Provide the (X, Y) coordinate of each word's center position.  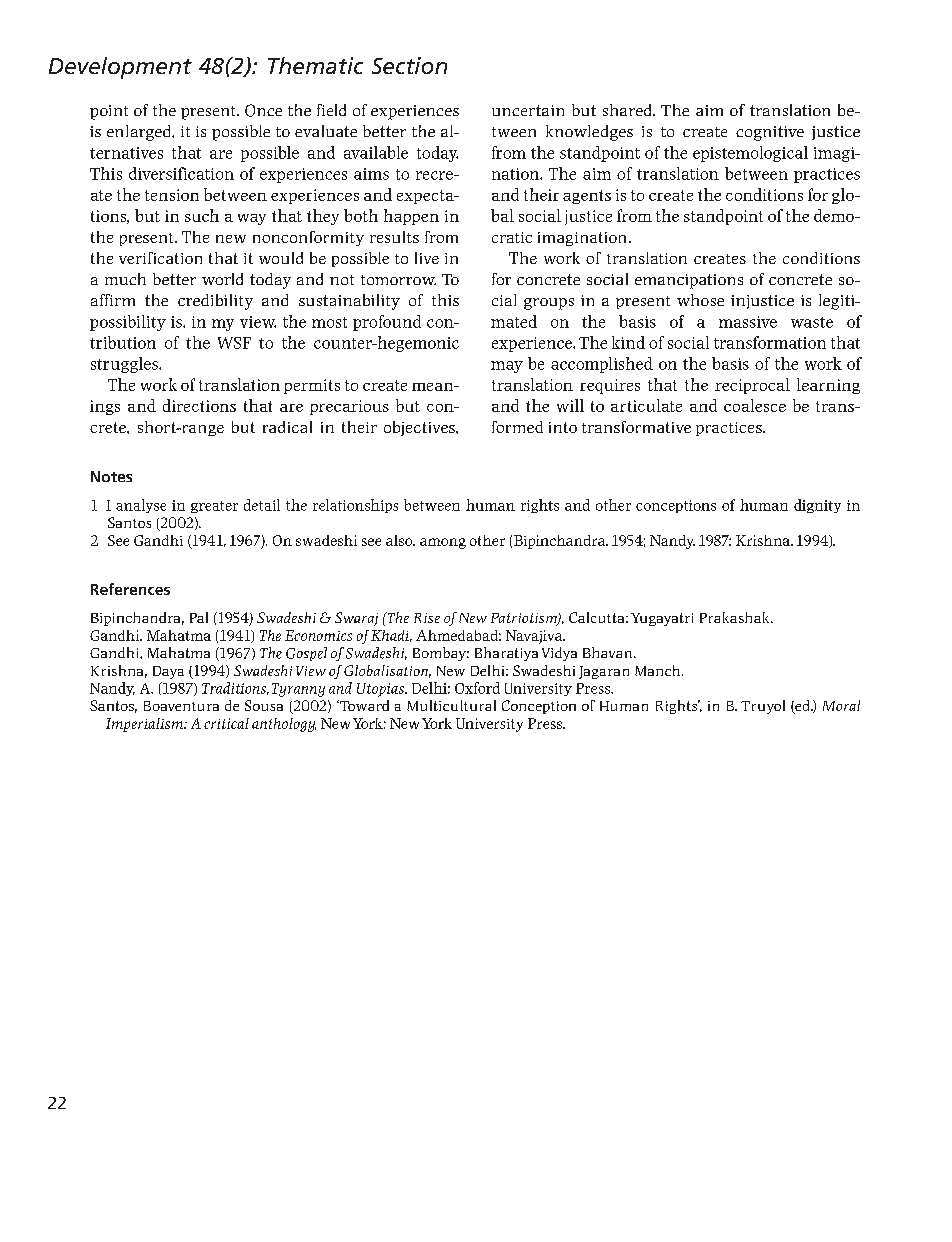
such (202, 215)
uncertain (528, 110)
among (443, 543)
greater (214, 507)
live (427, 258)
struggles (125, 365)
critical (226, 723)
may (507, 367)
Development (120, 68)
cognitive (770, 133)
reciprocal (752, 386)
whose (700, 300)
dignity (817, 506)
